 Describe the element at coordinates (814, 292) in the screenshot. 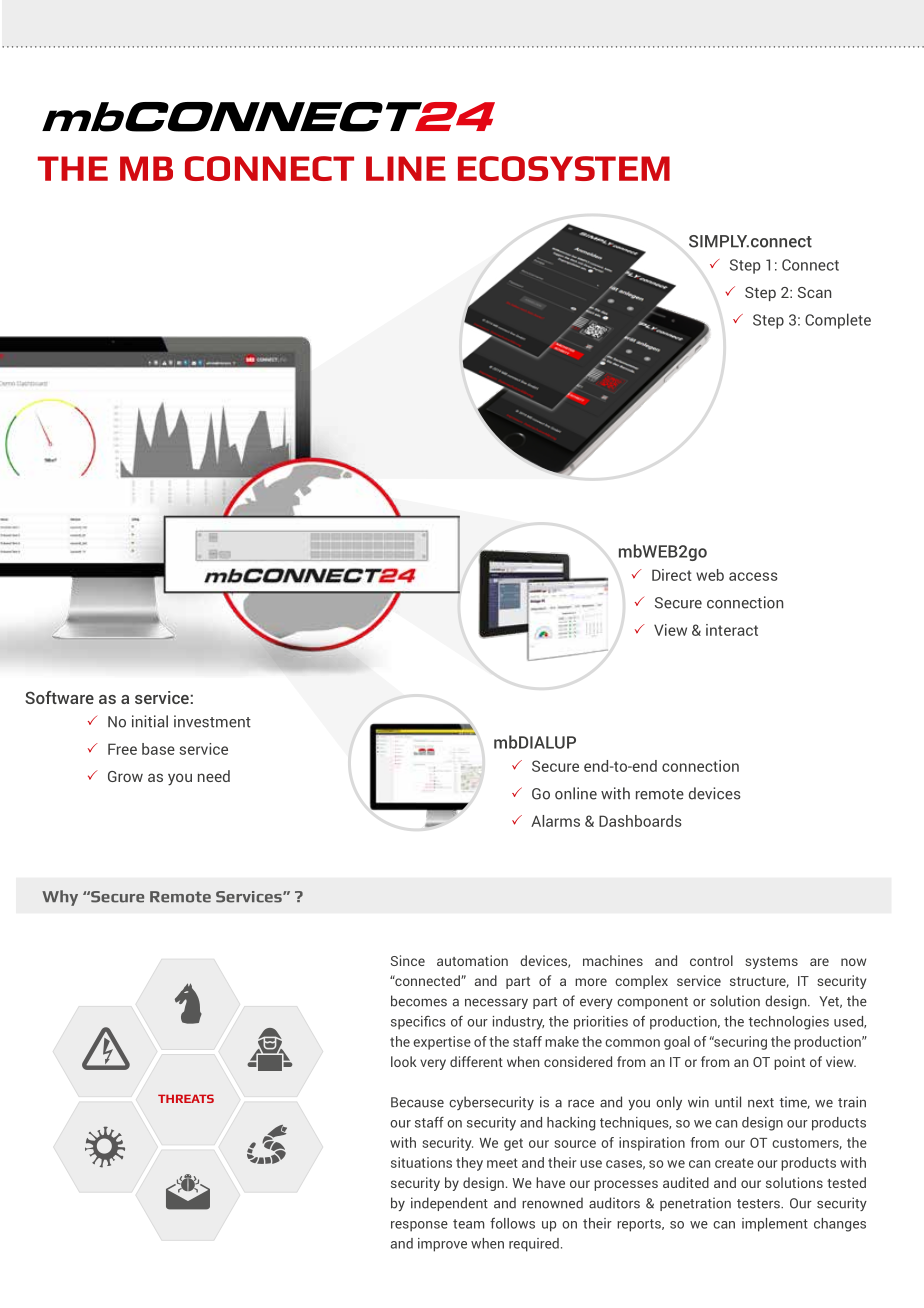

I see `Scan` at that location.
